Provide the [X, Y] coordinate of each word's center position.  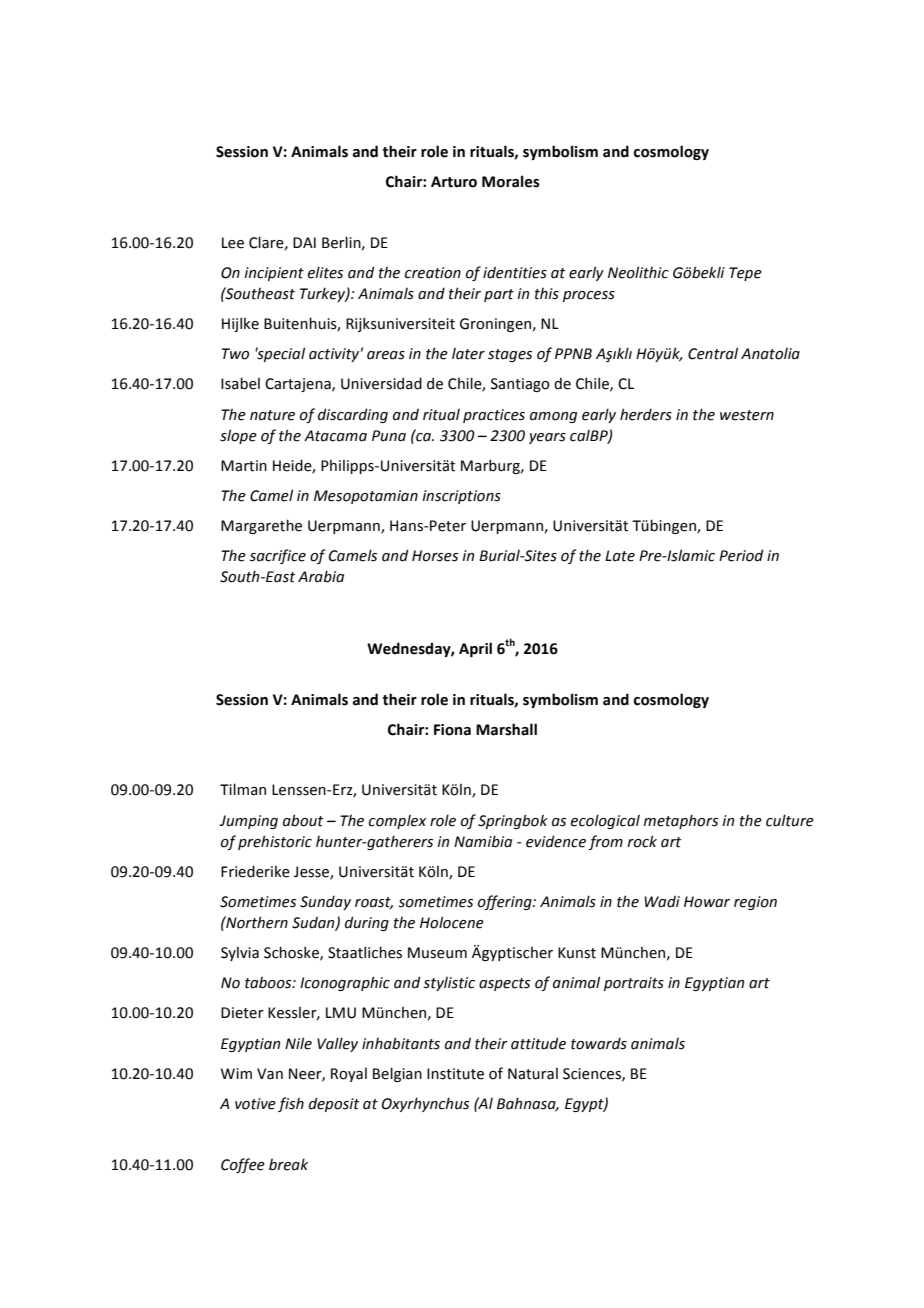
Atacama [335, 436]
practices [494, 416]
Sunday [325, 902]
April [475, 649]
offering [506, 902]
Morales [511, 181]
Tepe [745, 274]
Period [741, 555]
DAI [304, 242]
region [755, 903]
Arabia [321, 576]
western [747, 415]
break [288, 1164]
